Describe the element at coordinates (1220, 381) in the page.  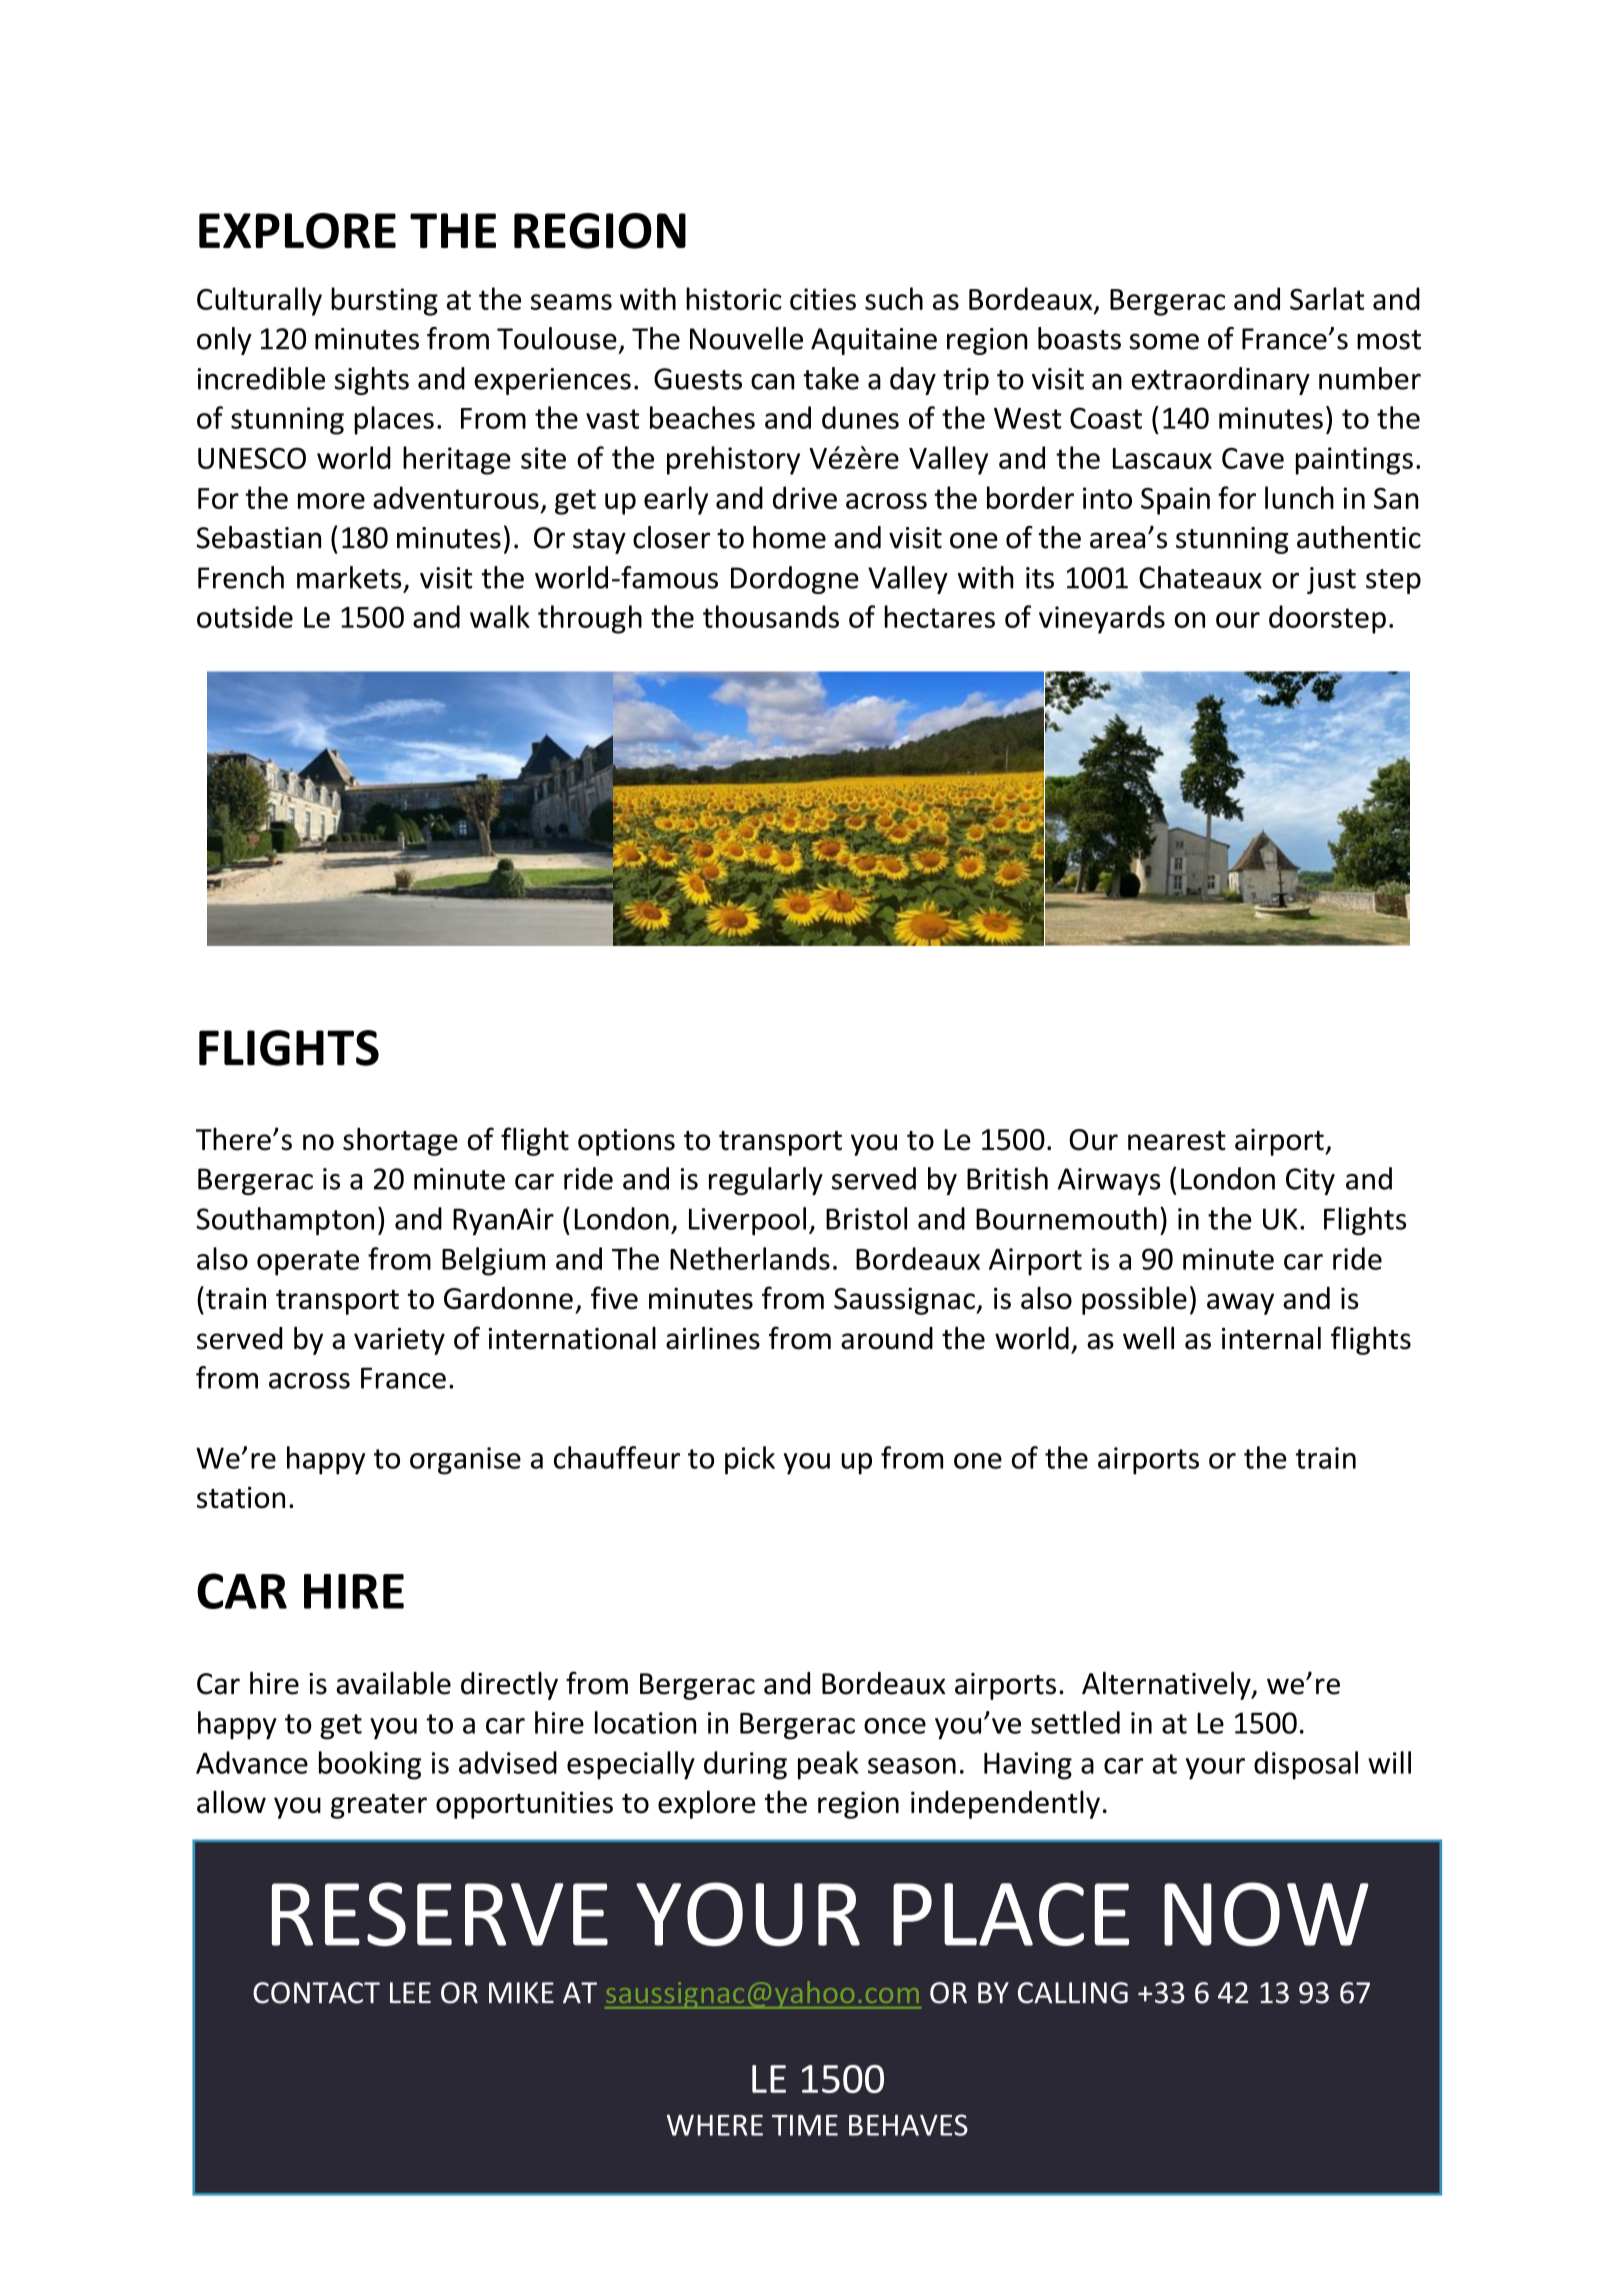
I see `extraordinary` at that location.
